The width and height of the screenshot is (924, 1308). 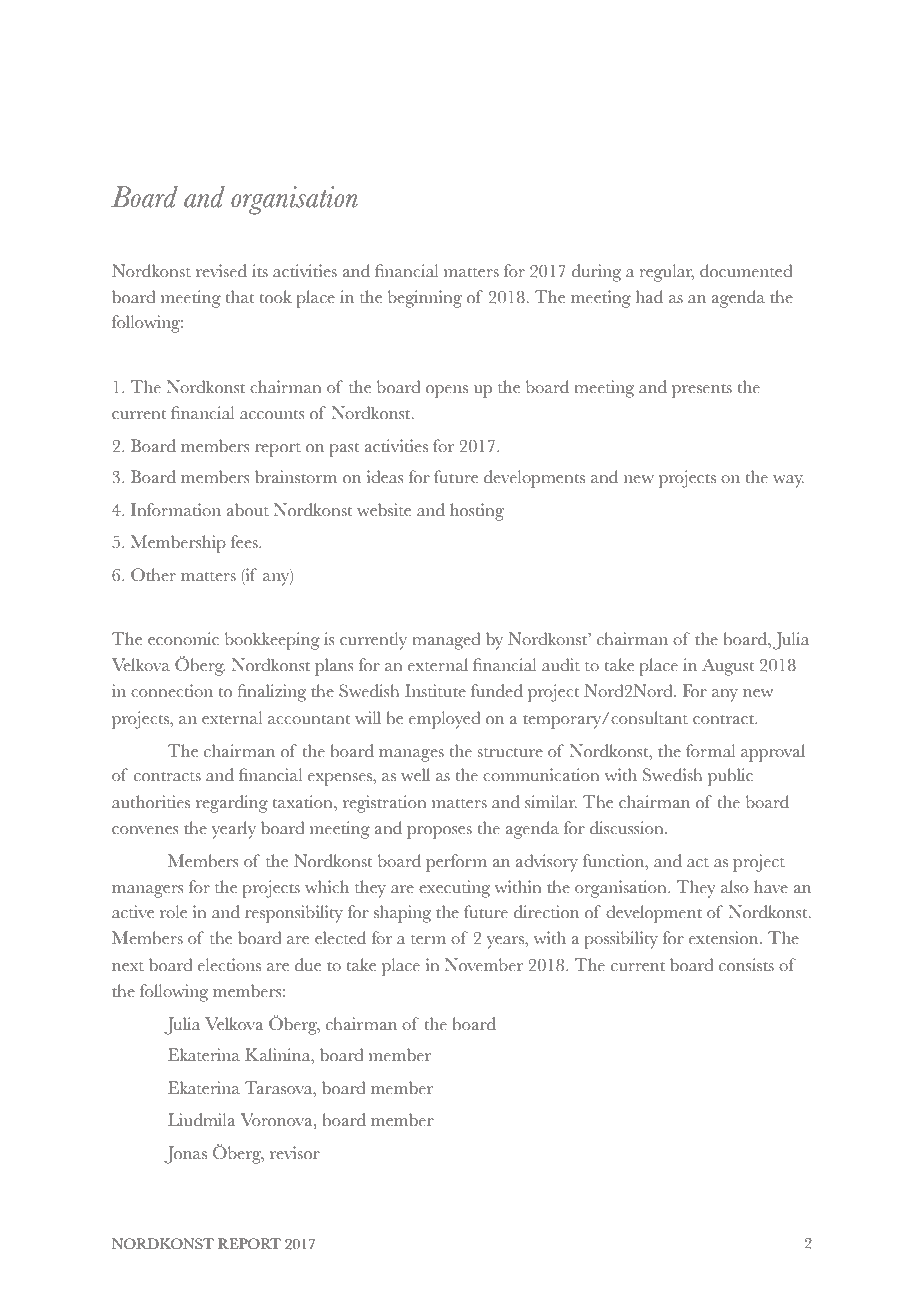 I want to click on Jonas, so click(x=185, y=1155).
